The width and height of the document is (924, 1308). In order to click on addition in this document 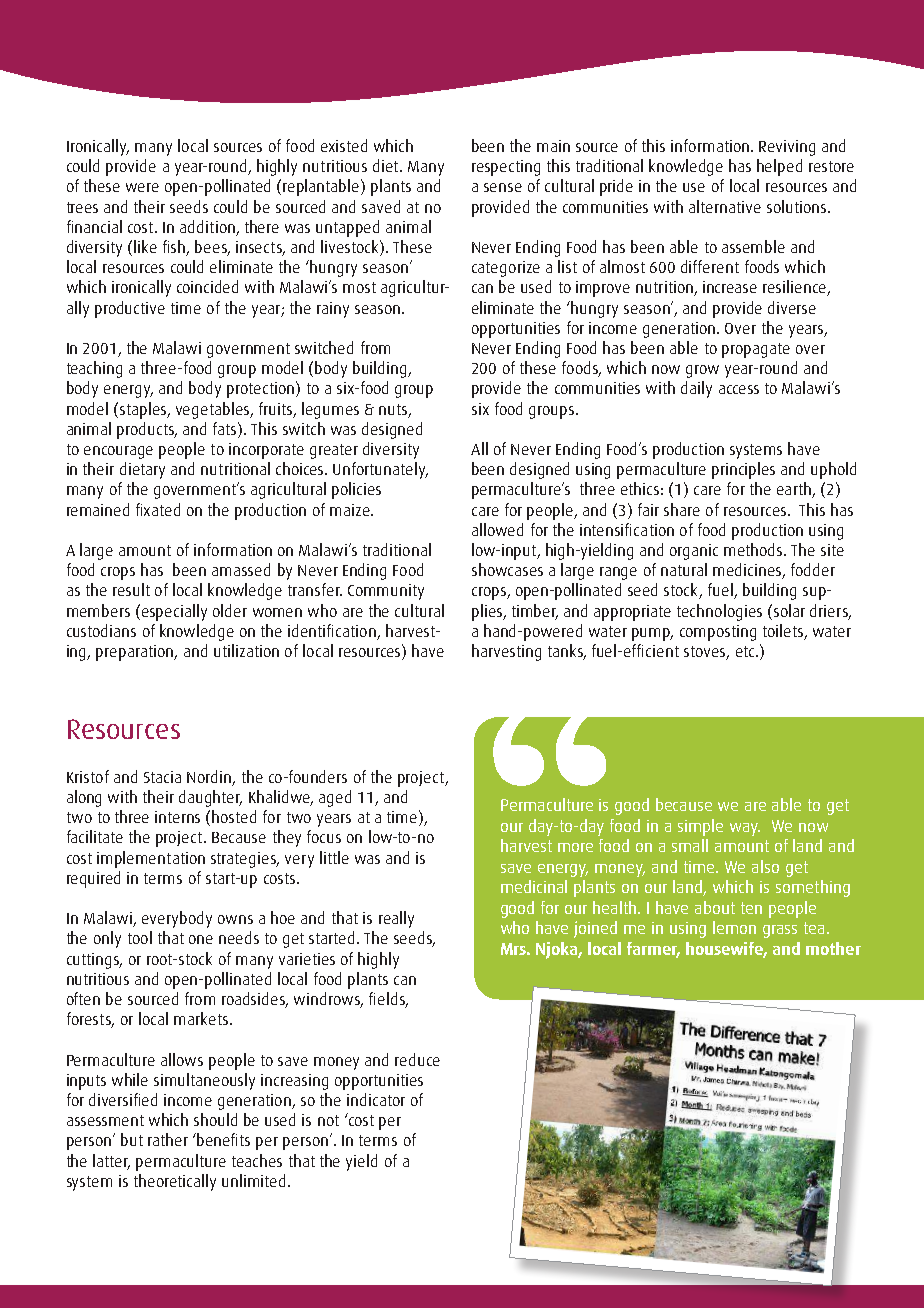, I will do `click(207, 226)`.
